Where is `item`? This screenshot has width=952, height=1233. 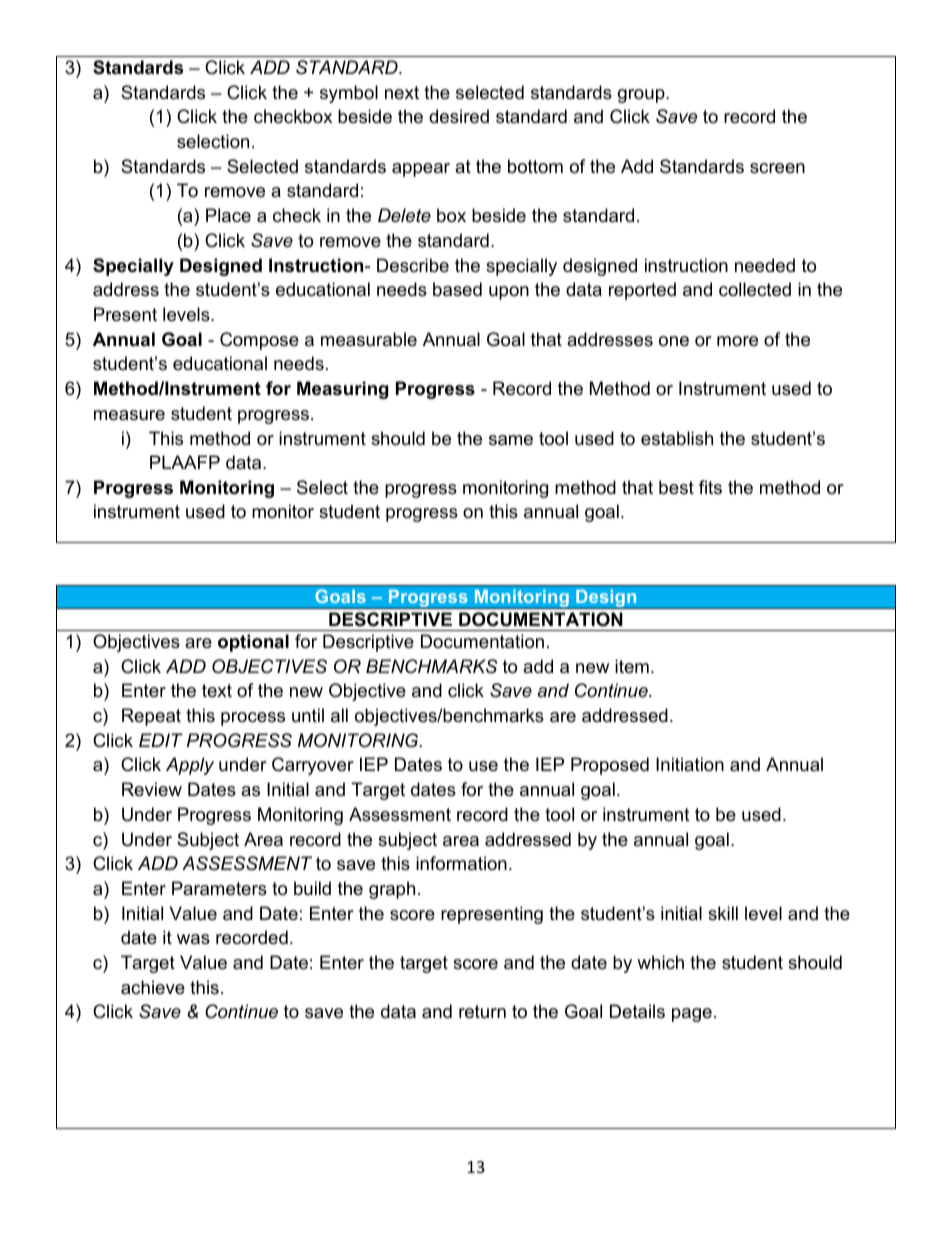 item is located at coordinates (632, 666).
